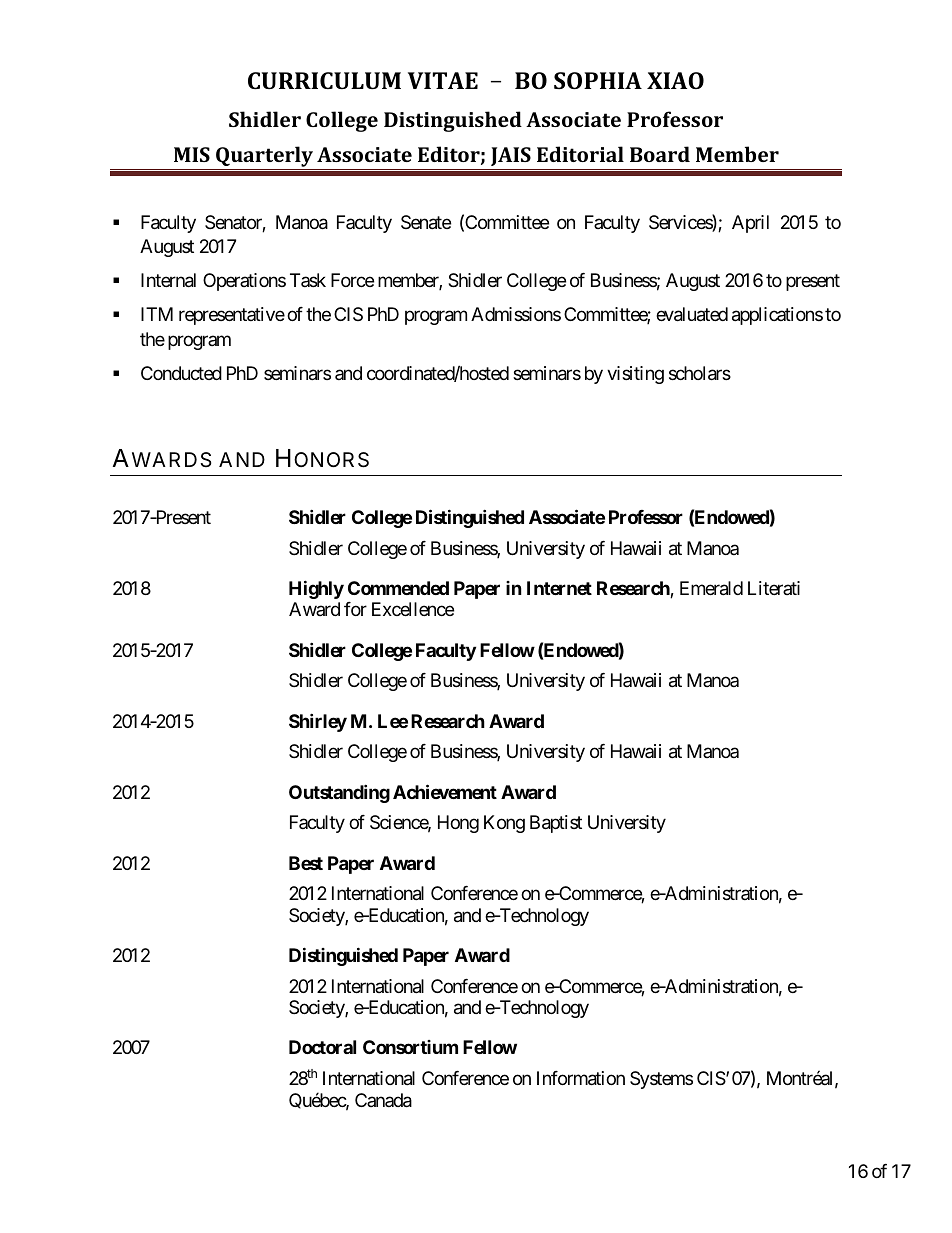  What do you see at coordinates (316, 589) in the document?
I see `Highly` at bounding box center [316, 589].
